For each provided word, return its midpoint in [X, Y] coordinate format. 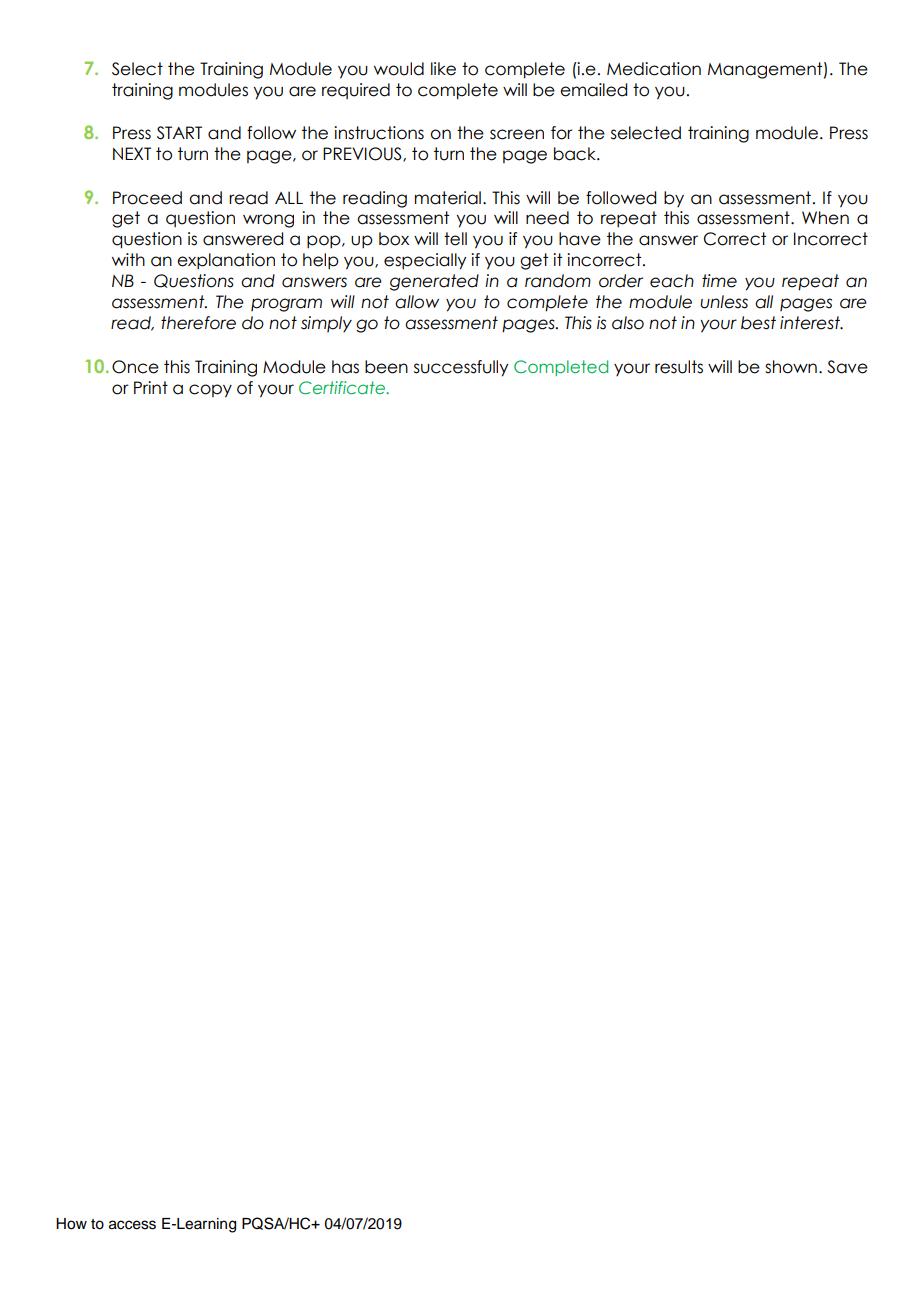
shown [791, 367]
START [179, 133]
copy [210, 391]
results [679, 367]
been [386, 367]
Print [151, 387]
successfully [461, 368]
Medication [654, 69]
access [132, 1225]
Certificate [343, 387]
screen [517, 134]
